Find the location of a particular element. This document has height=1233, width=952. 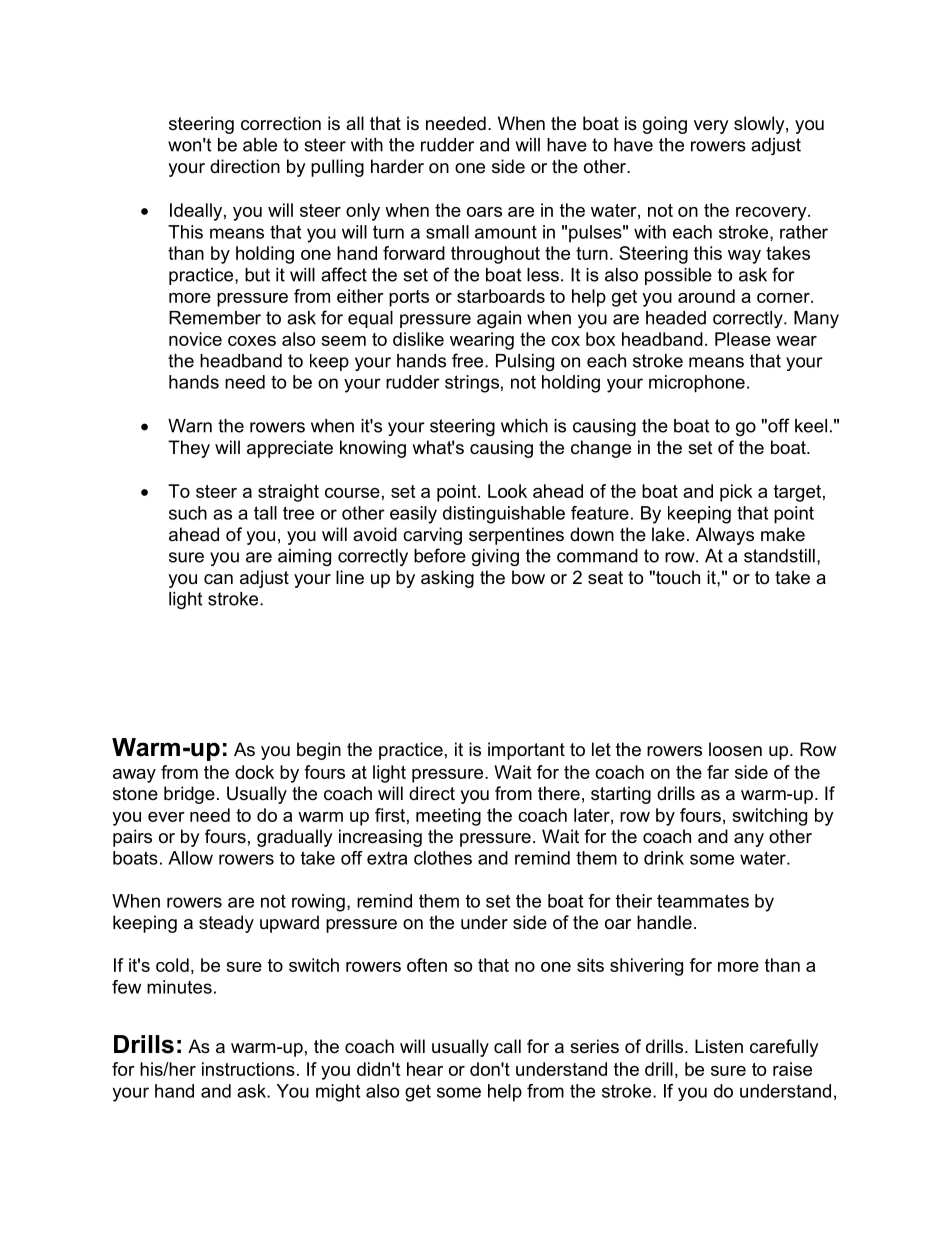

Please is located at coordinates (743, 339).
